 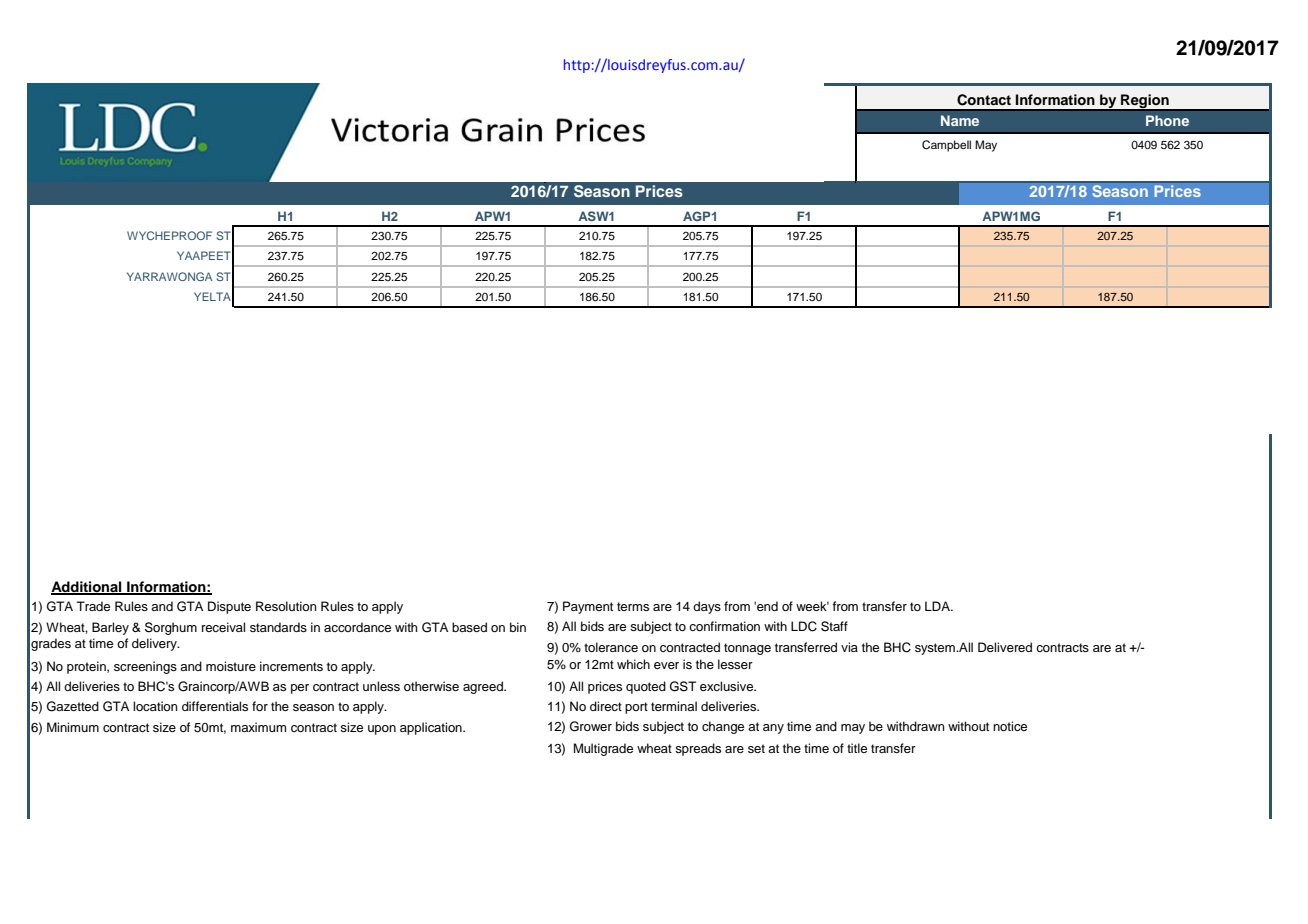 What do you see at coordinates (984, 100) in the page?
I see `Contact` at bounding box center [984, 100].
